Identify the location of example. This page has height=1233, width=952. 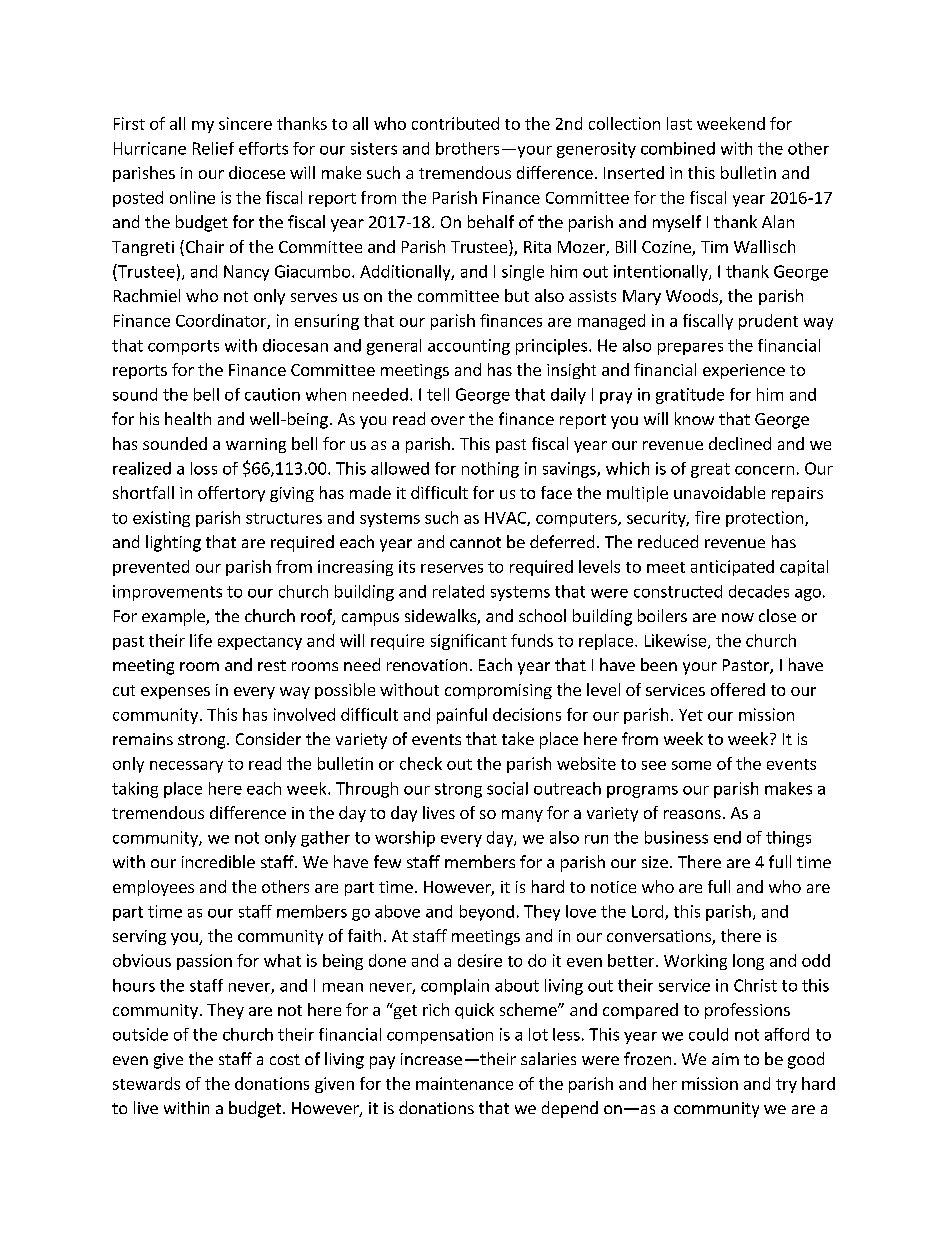
(174, 617).
